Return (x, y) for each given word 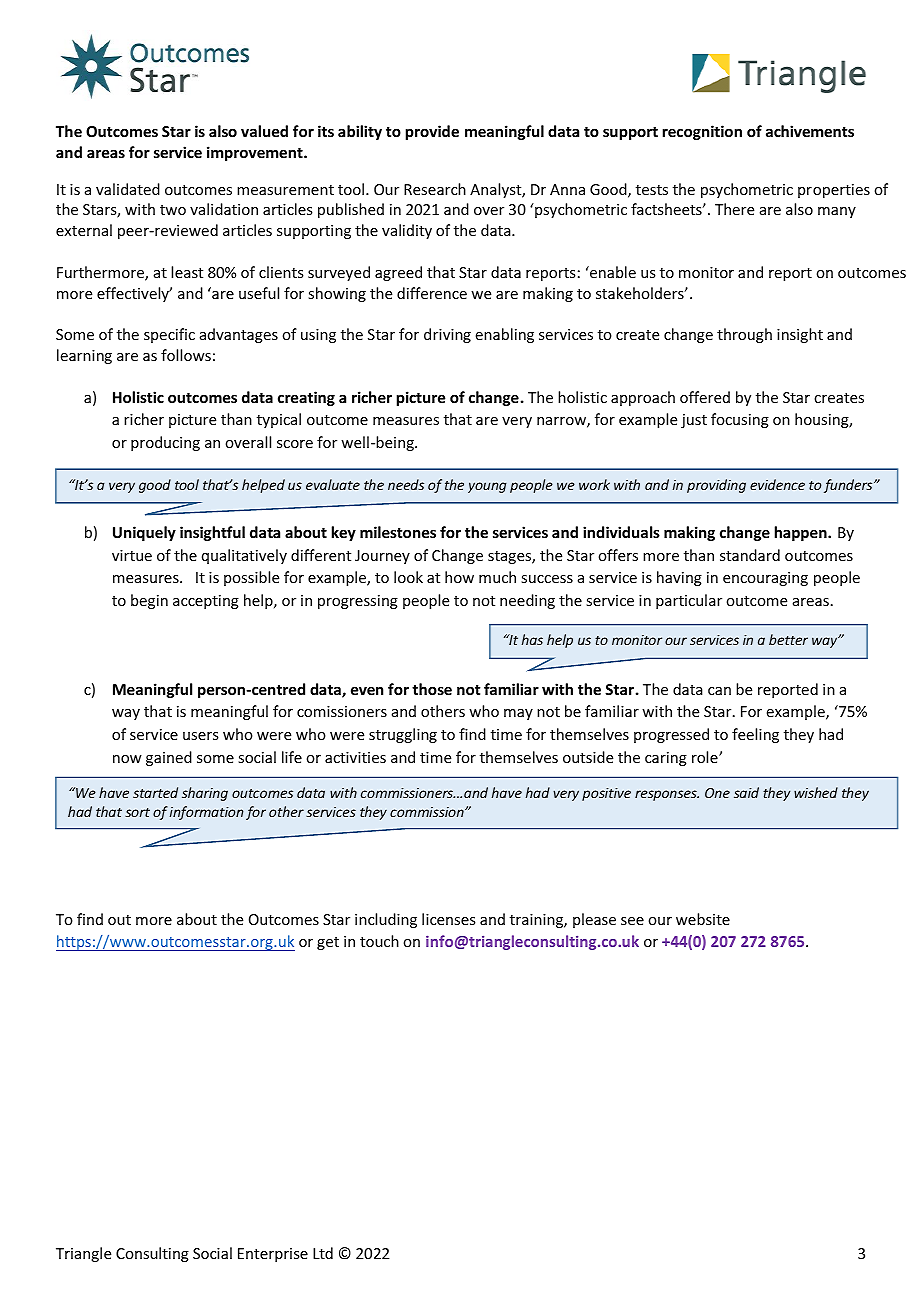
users (200, 736)
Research (435, 189)
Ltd (323, 1253)
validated (128, 189)
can (719, 691)
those (432, 689)
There (734, 209)
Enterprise (273, 1255)
